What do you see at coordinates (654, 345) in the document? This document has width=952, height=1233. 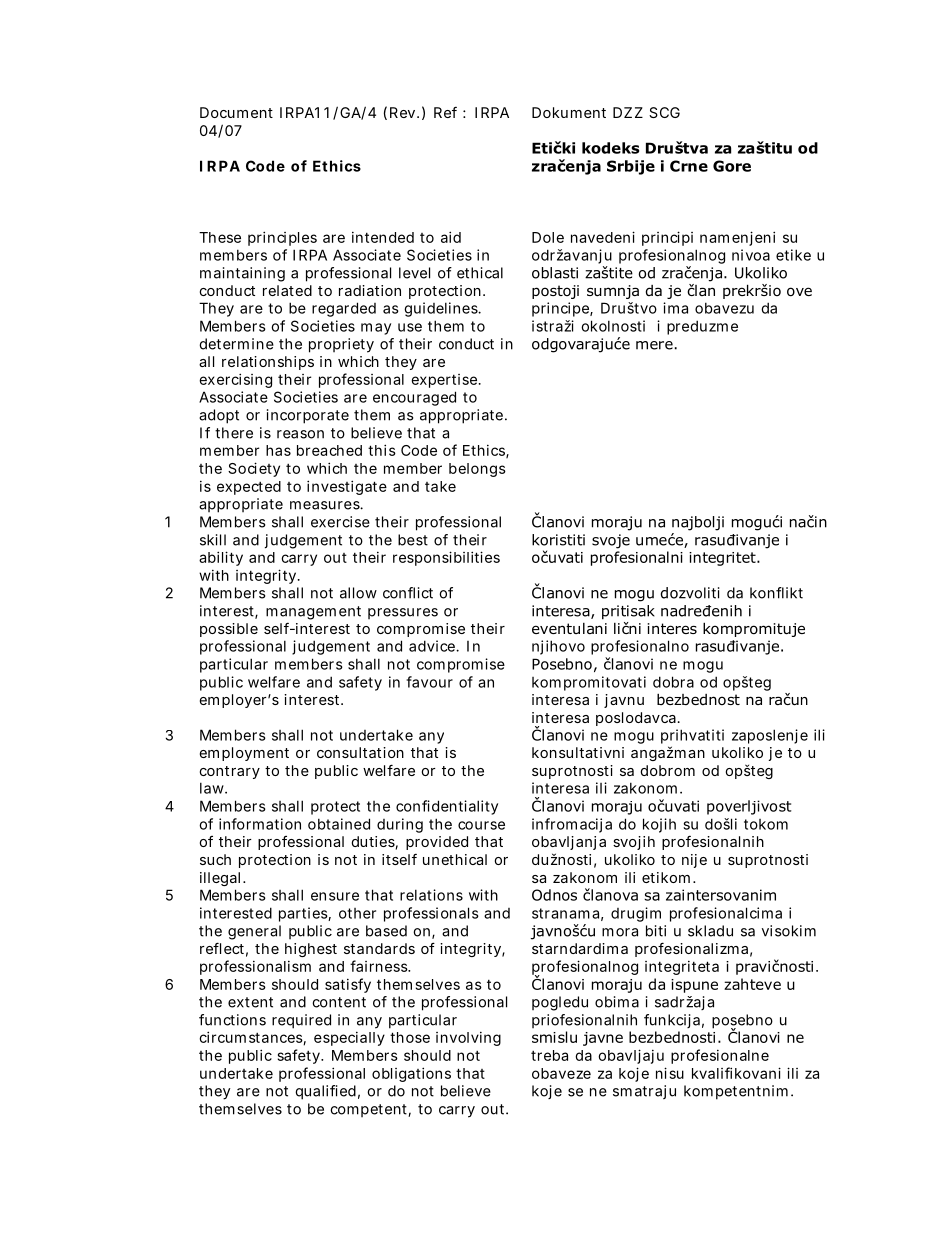 I see `mere` at bounding box center [654, 345].
